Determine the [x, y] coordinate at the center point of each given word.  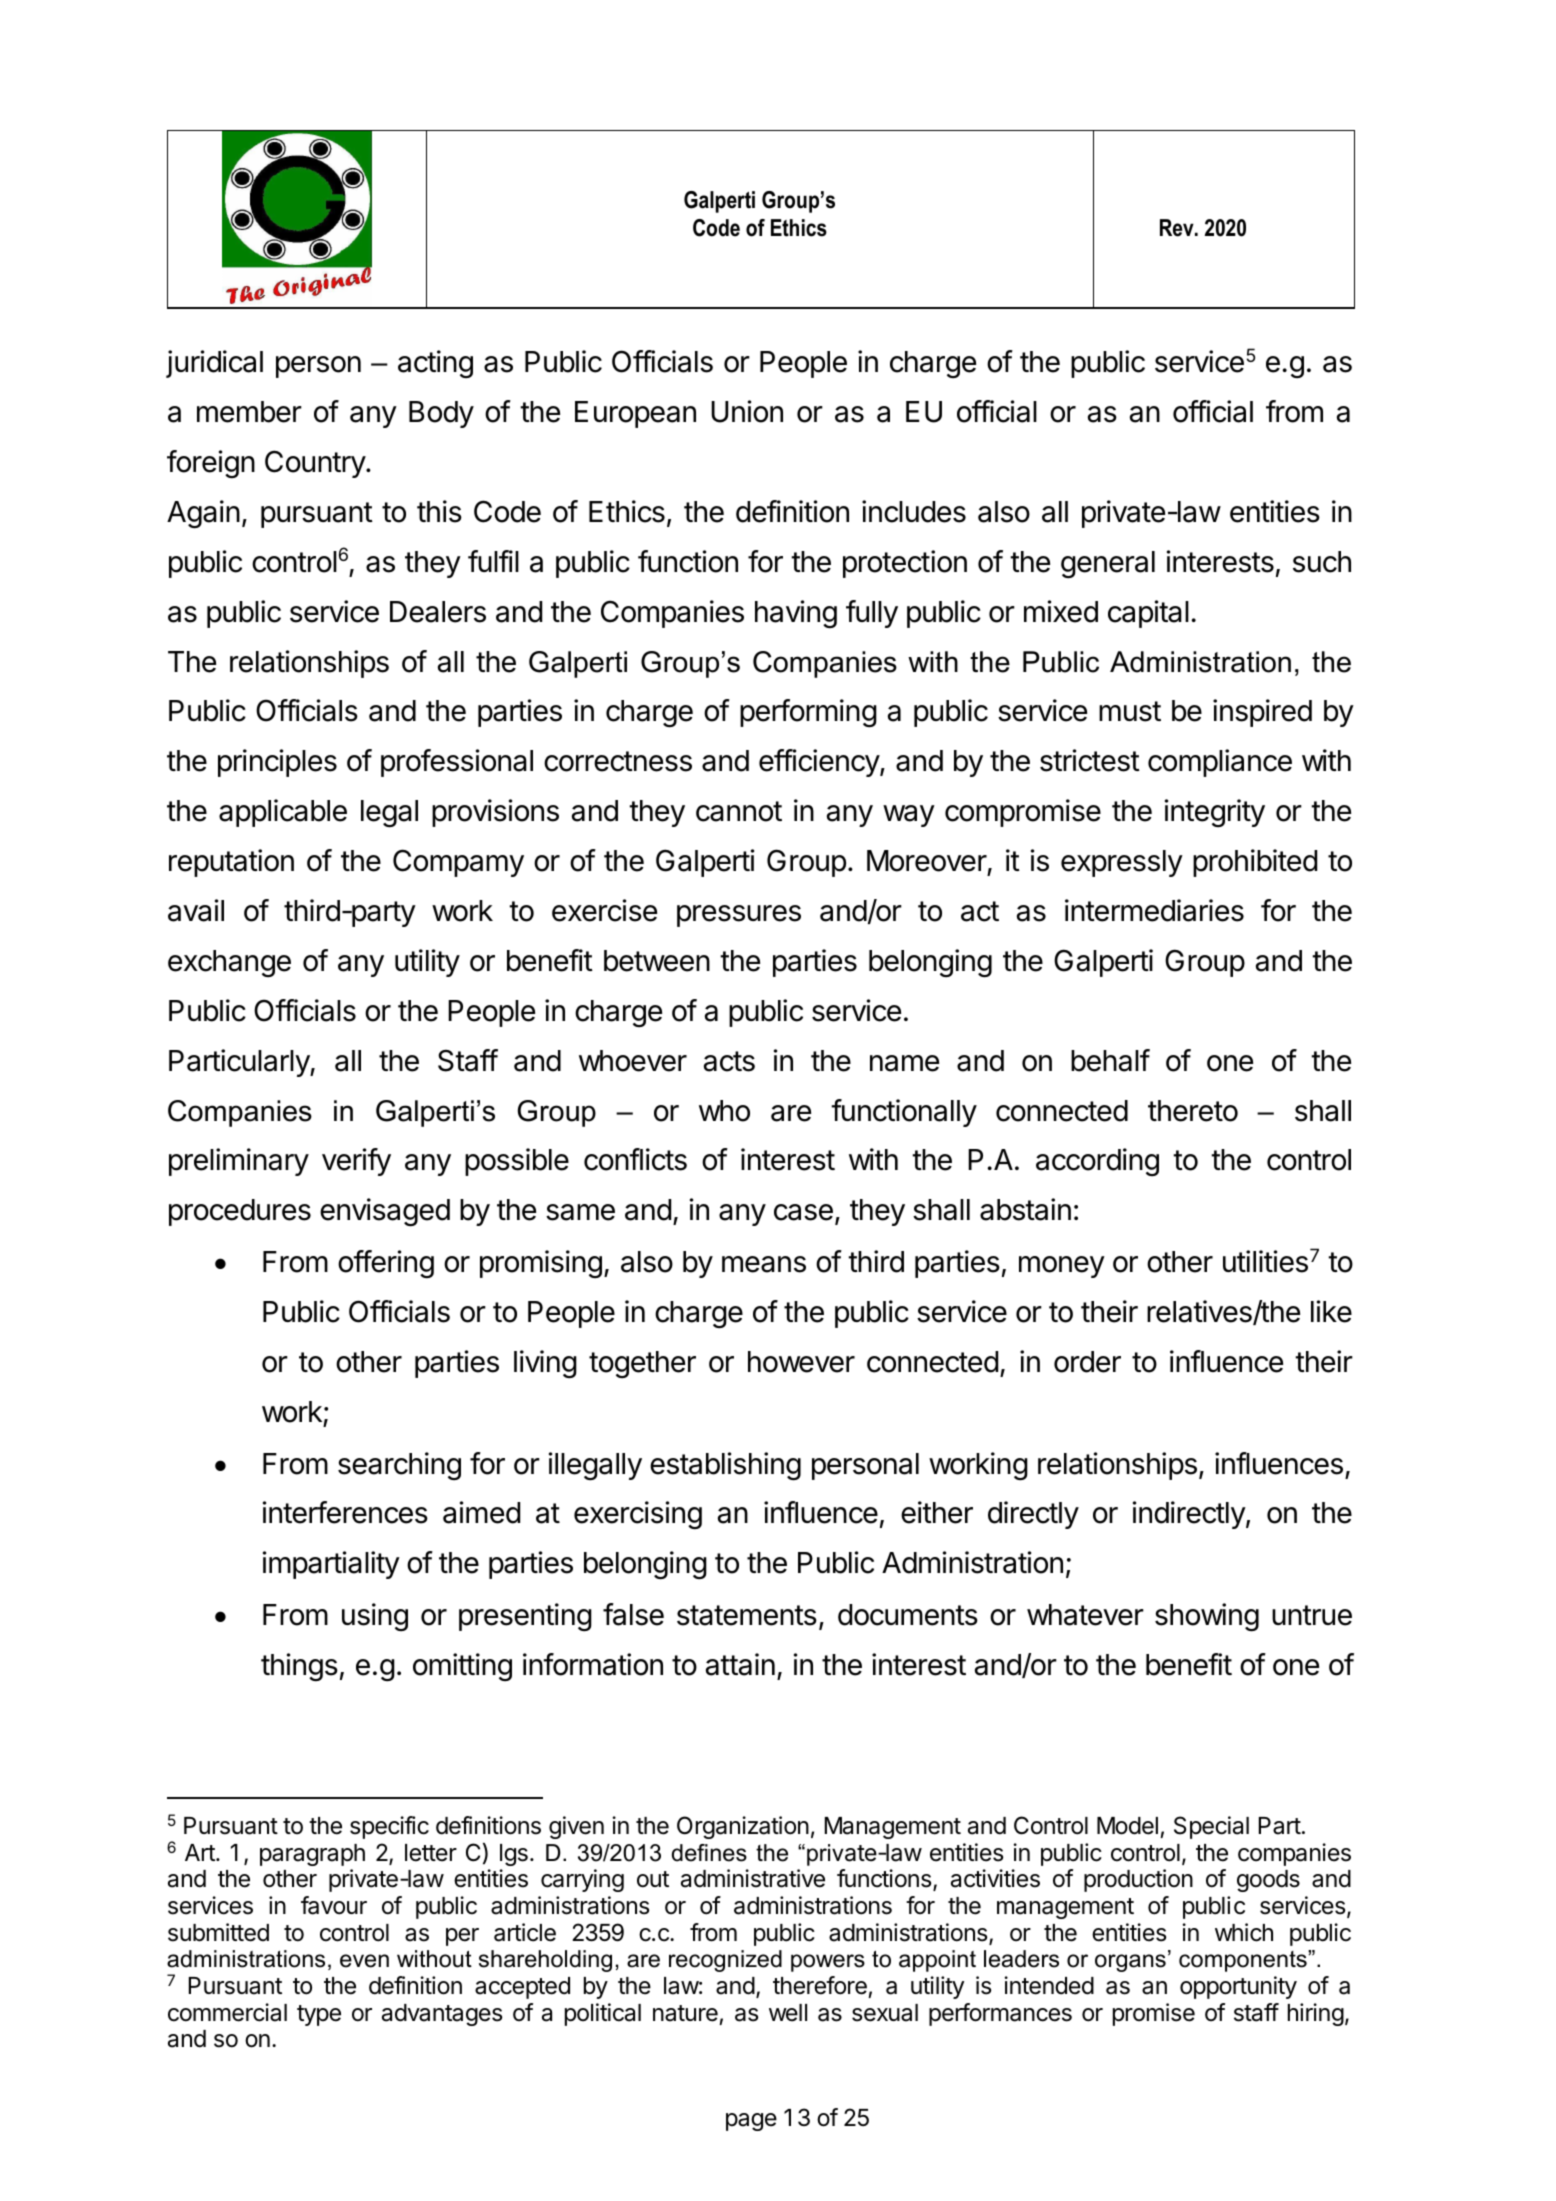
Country [316, 464]
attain [740, 1664]
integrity [1215, 813]
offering [386, 1264]
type [319, 2015]
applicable [283, 813]
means [764, 1264]
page [751, 2122]
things [299, 1667]
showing [1207, 1617]
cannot [739, 811]
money [1062, 1267]
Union [747, 411]
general [1108, 565]
